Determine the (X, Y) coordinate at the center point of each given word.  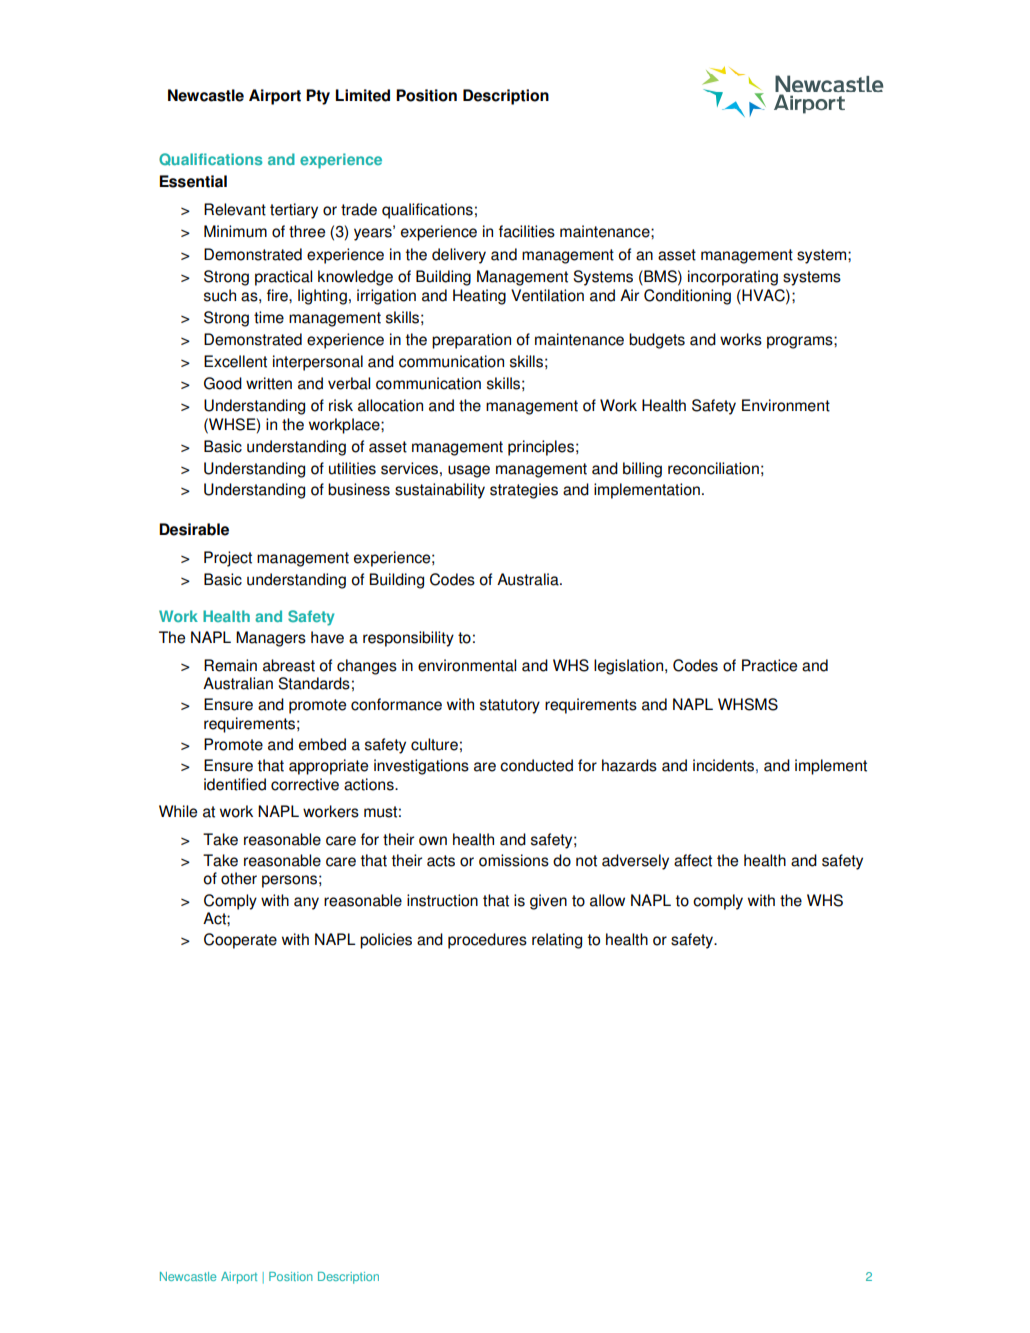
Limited (363, 95)
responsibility (408, 639)
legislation (630, 667)
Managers (271, 639)
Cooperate (240, 941)
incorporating (733, 278)
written (269, 383)
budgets (657, 341)
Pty (318, 97)
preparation (471, 341)
